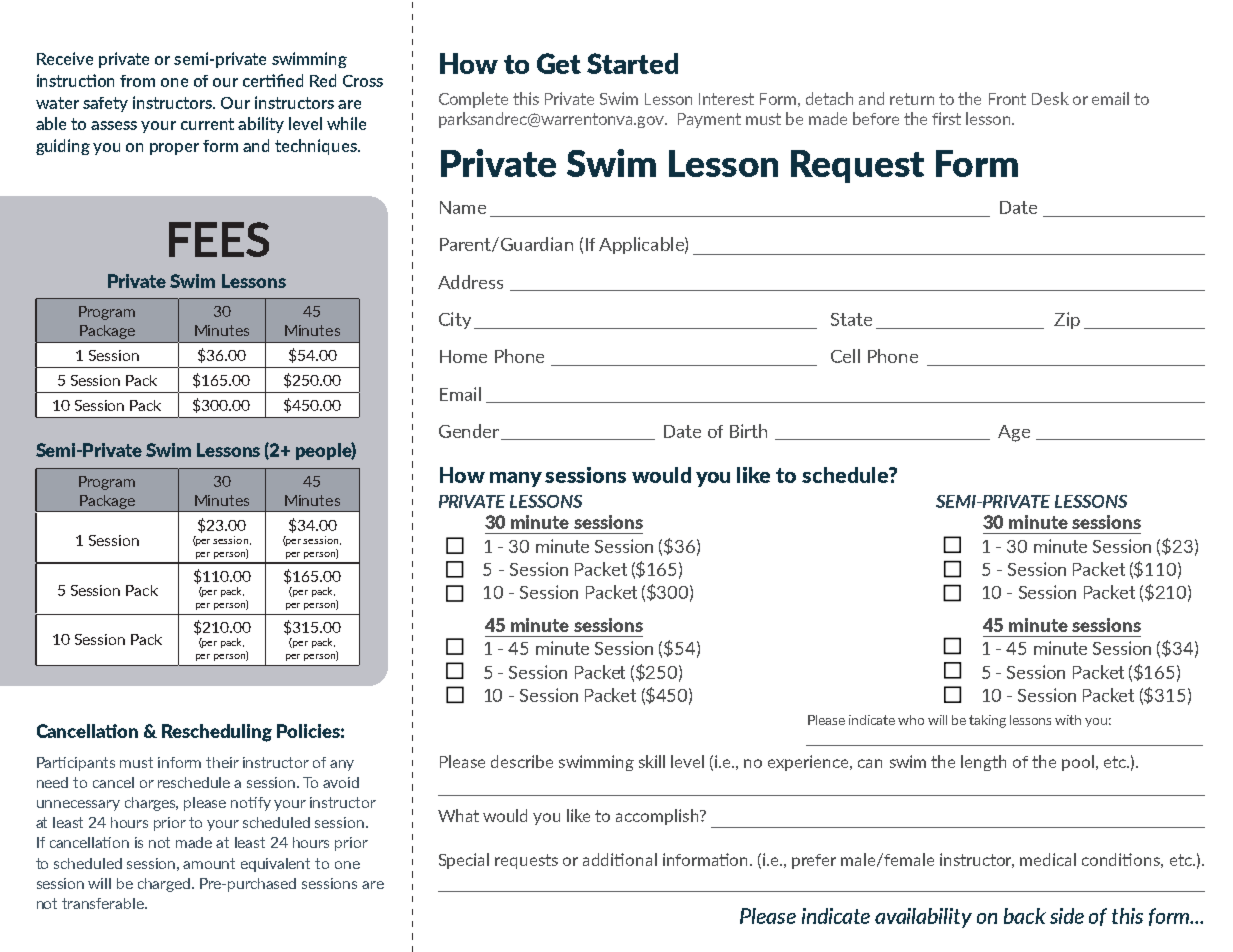 The height and width of the document is (952, 1233). I want to click on Get, so click(559, 63).
